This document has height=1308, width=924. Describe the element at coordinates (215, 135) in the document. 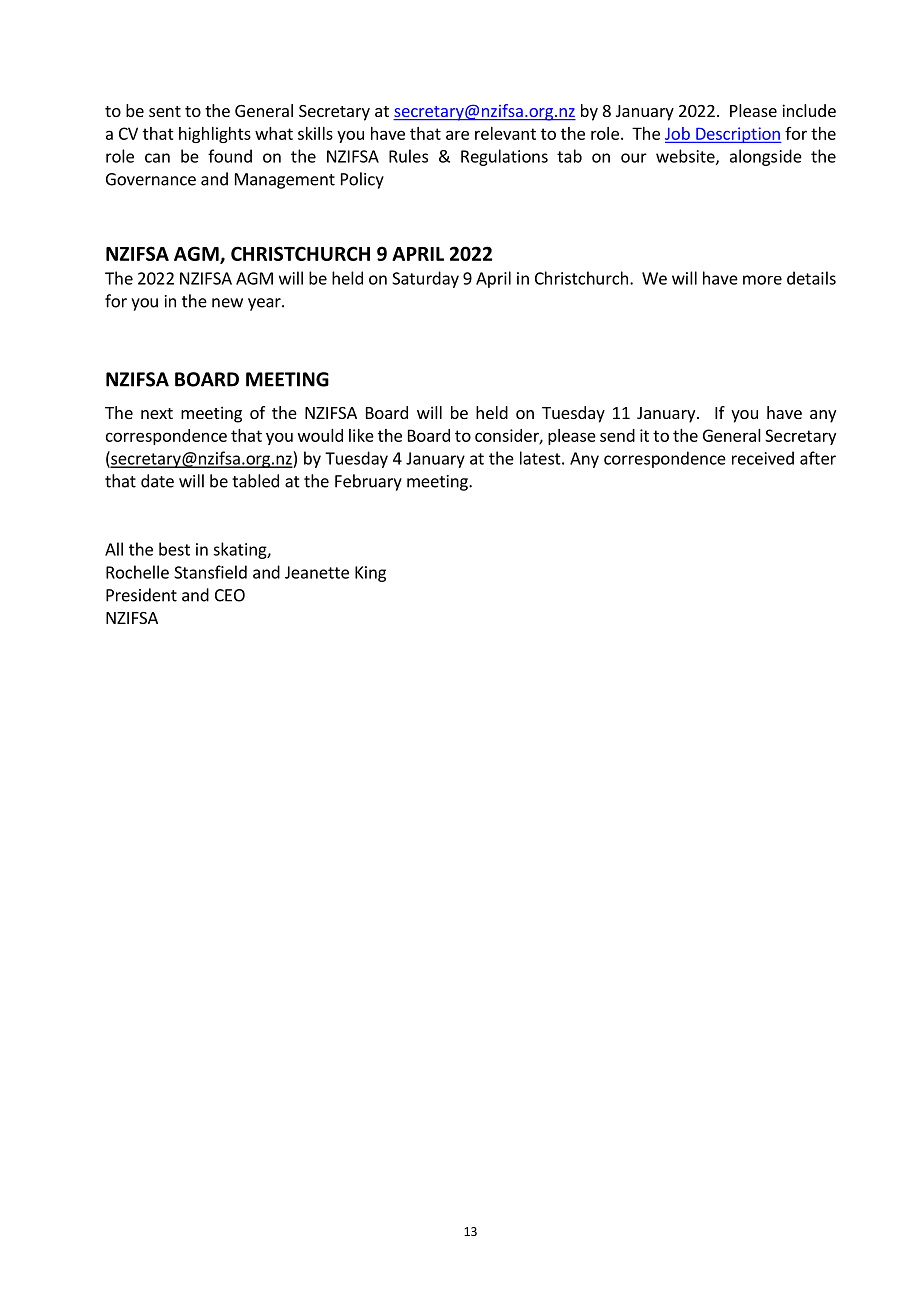

I see `highlights` at that location.
